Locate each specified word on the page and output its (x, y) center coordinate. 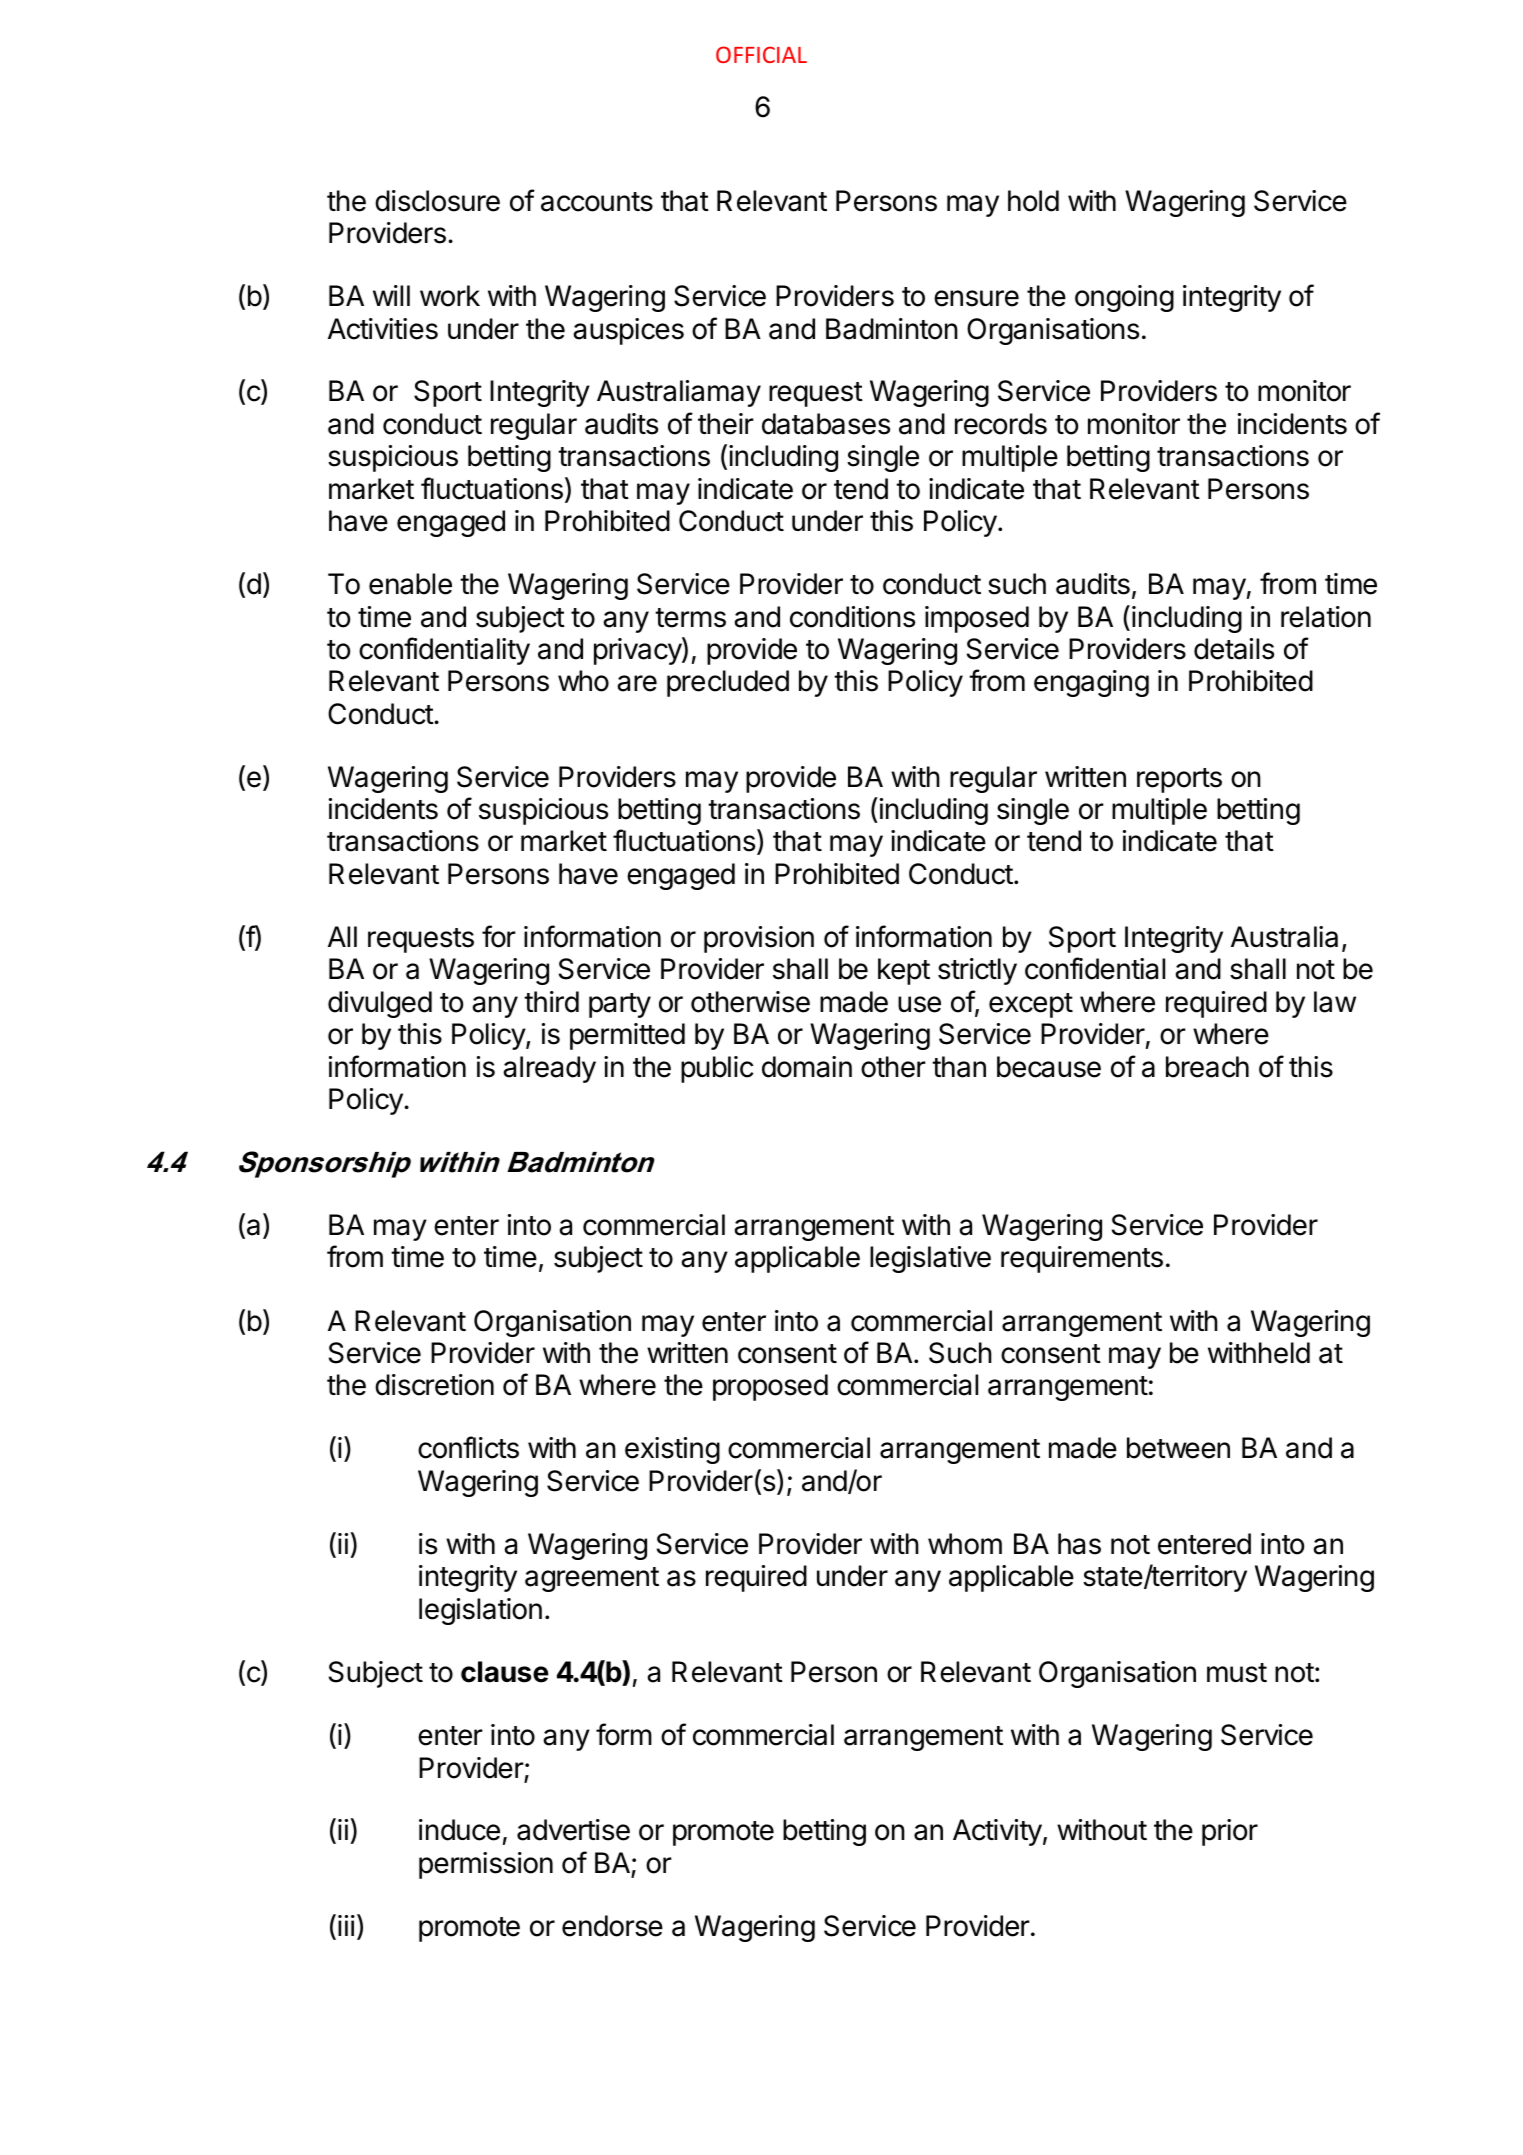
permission (486, 1865)
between (1178, 1448)
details (1234, 649)
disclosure (437, 201)
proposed (770, 1387)
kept (904, 971)
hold (1033, 201)
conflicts (468, 1447)
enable (410, 584)
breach (1207, 1067)
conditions (852, 617)
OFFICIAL (761, 54)
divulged (380, 1004)
